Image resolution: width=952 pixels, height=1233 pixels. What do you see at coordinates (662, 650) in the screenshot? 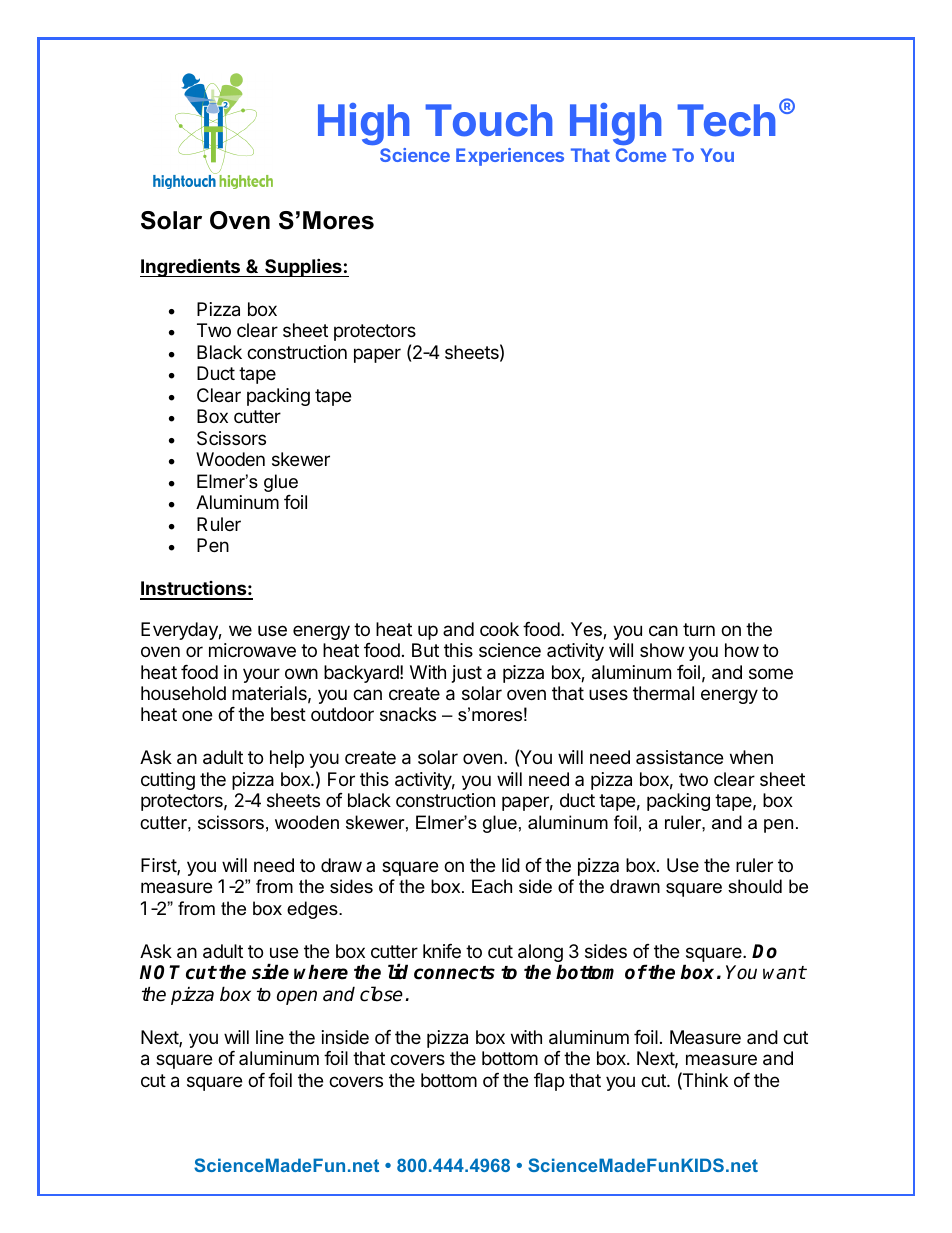
I see `show` at bounding box center [662, 650].
